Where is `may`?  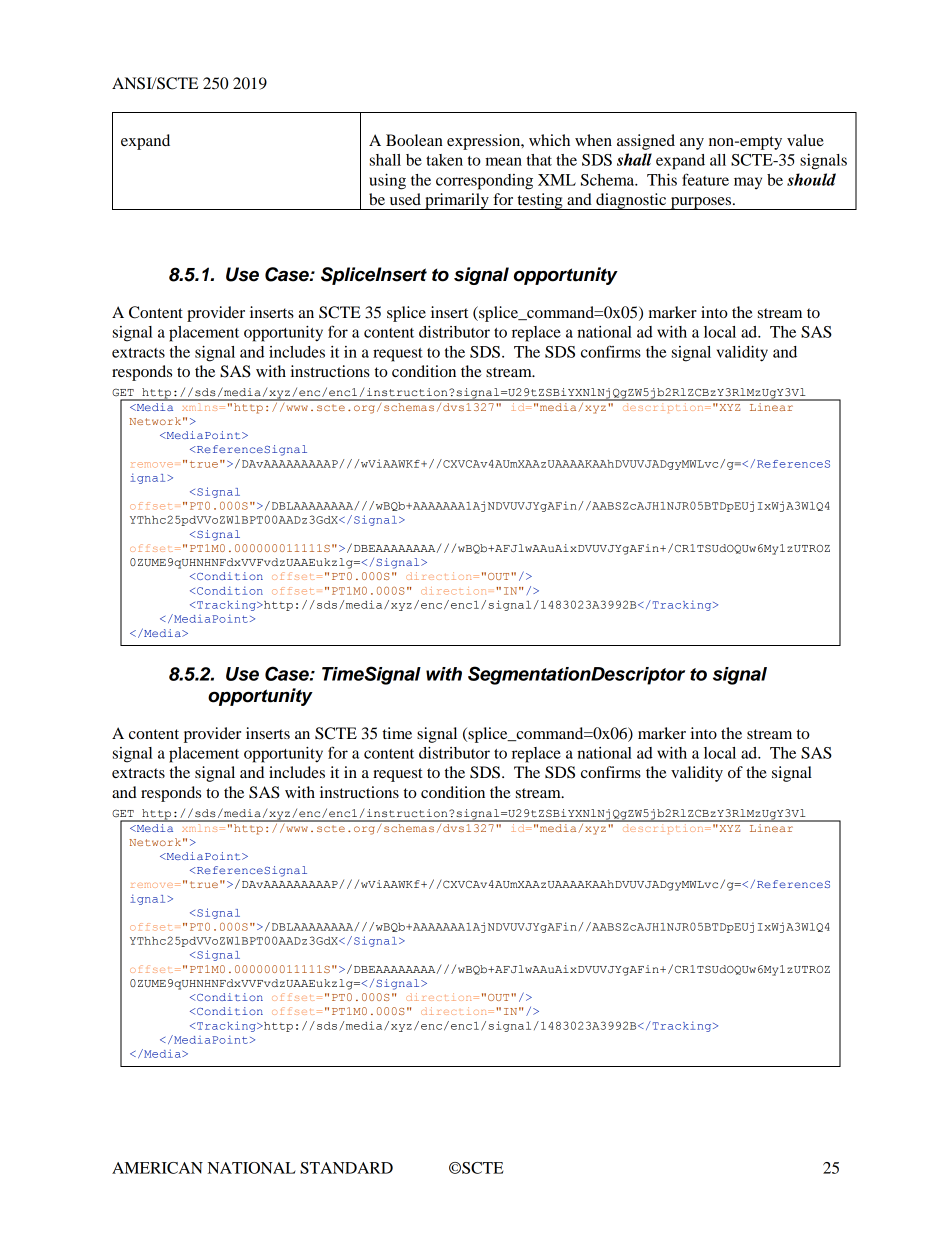
may is located at coordinates (748, 183).
